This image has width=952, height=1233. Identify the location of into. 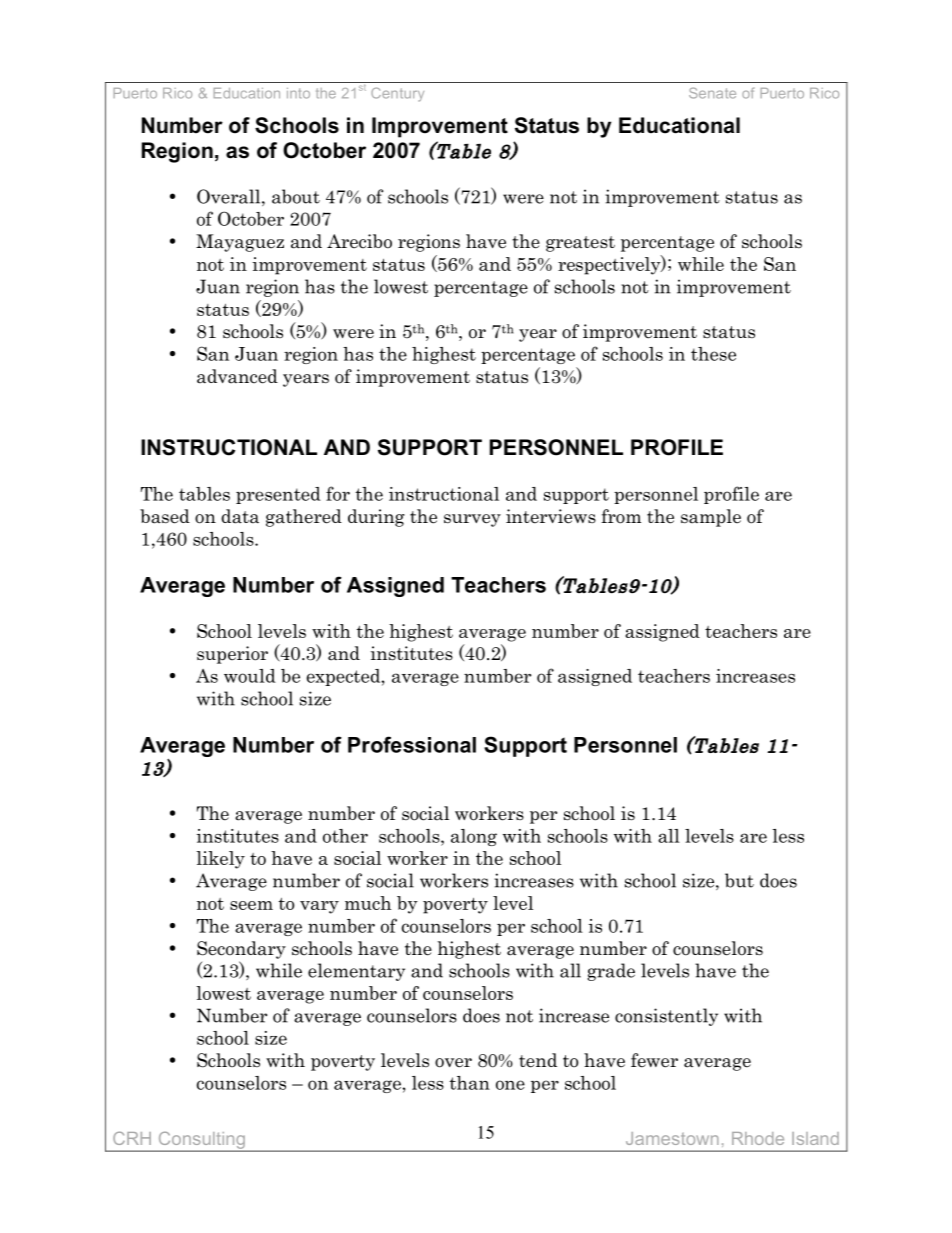
(298, 93).
